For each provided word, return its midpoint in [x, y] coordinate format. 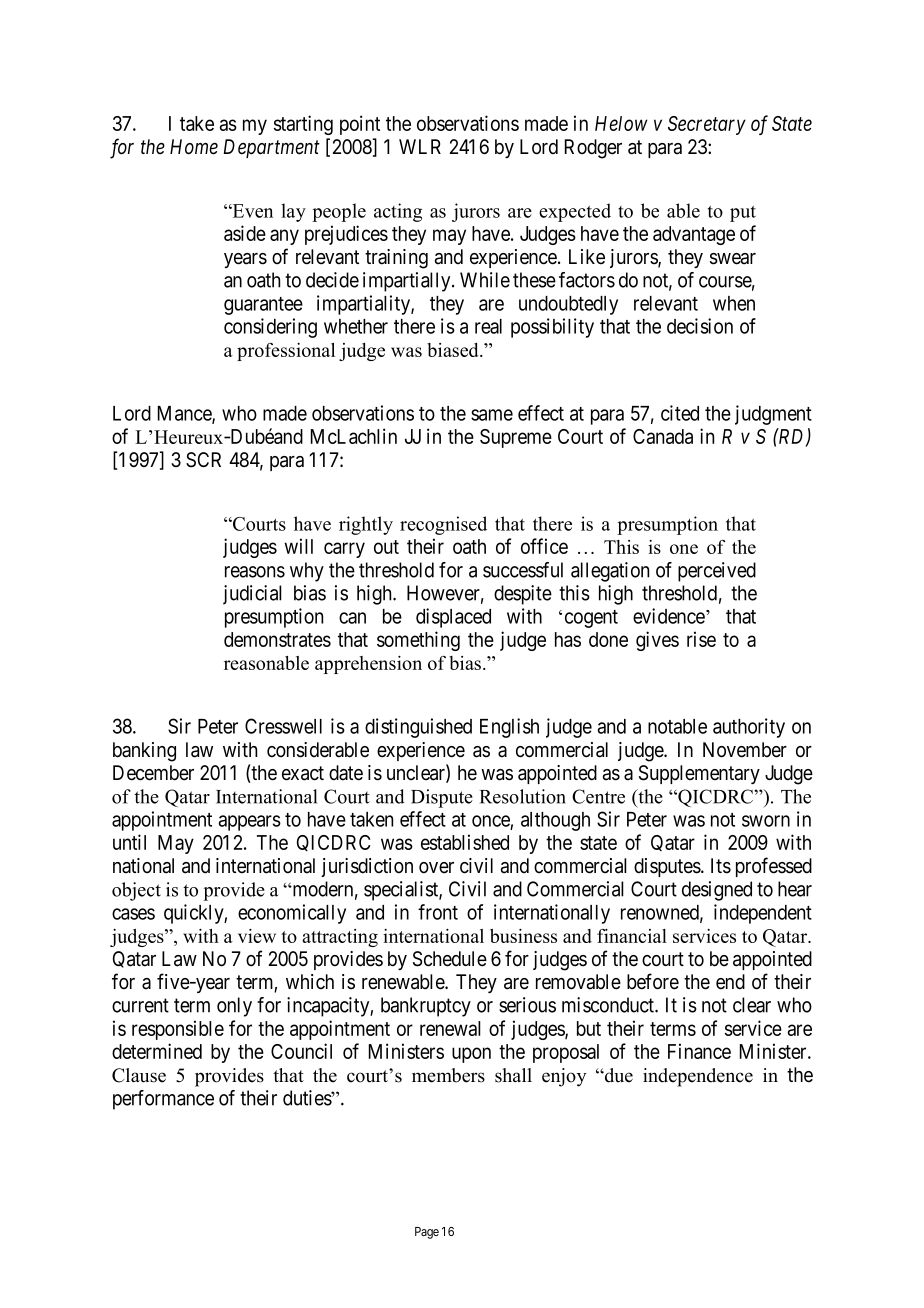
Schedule [450, 959]
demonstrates [277, 639]
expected [575, 212]
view [257, 936]
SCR [203, 460]
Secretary [707, 125]
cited [680, 413]
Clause [139, 1075]
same [492, 415]
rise [701, 639]
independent [763, 914]
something [418, 641]
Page [427, 1233]
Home [194, 147]
